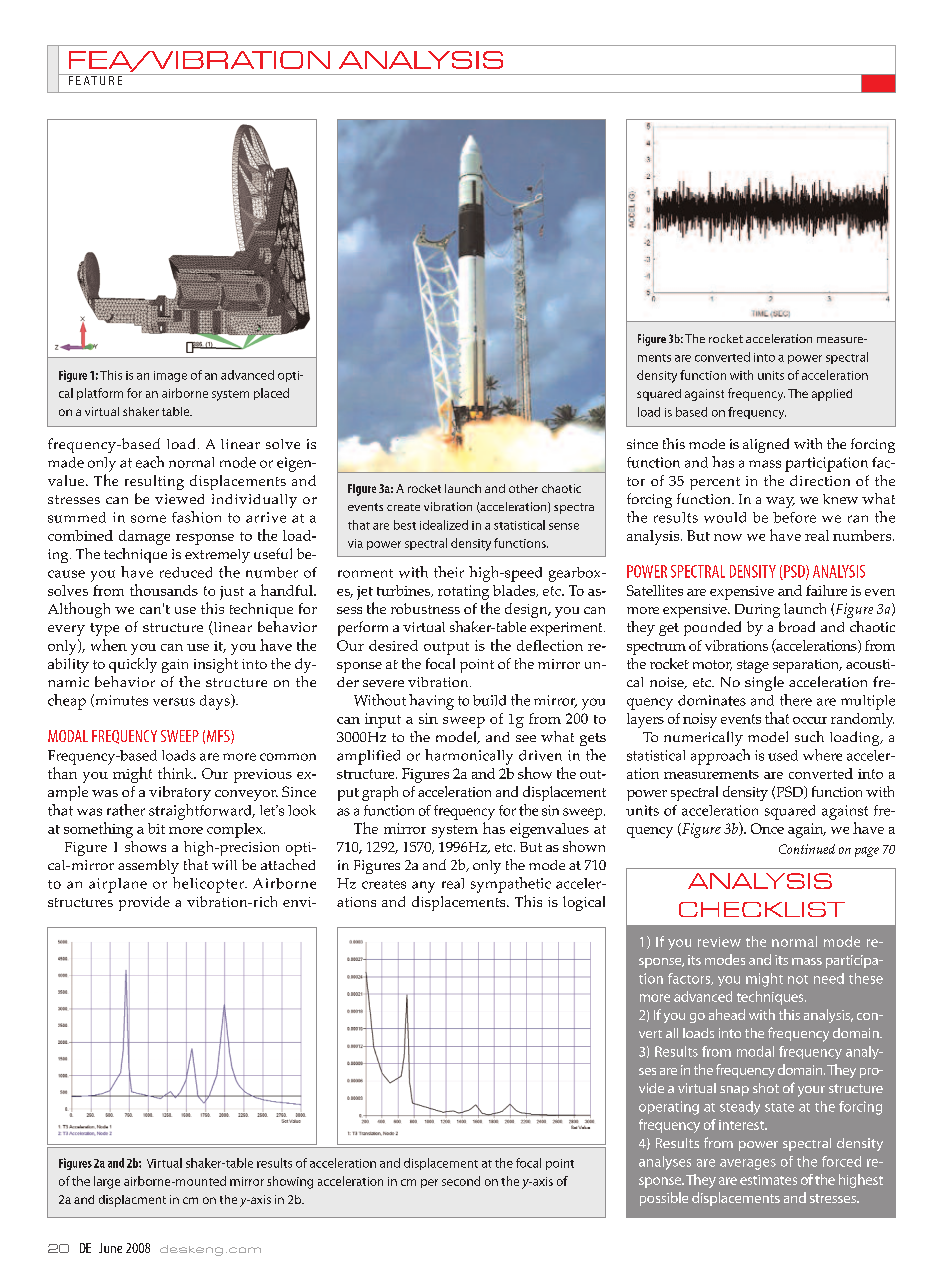  What do you see at coordinates (461, 1181) in the screenshot?
I see `second` at bounding box center [461, 1181].
